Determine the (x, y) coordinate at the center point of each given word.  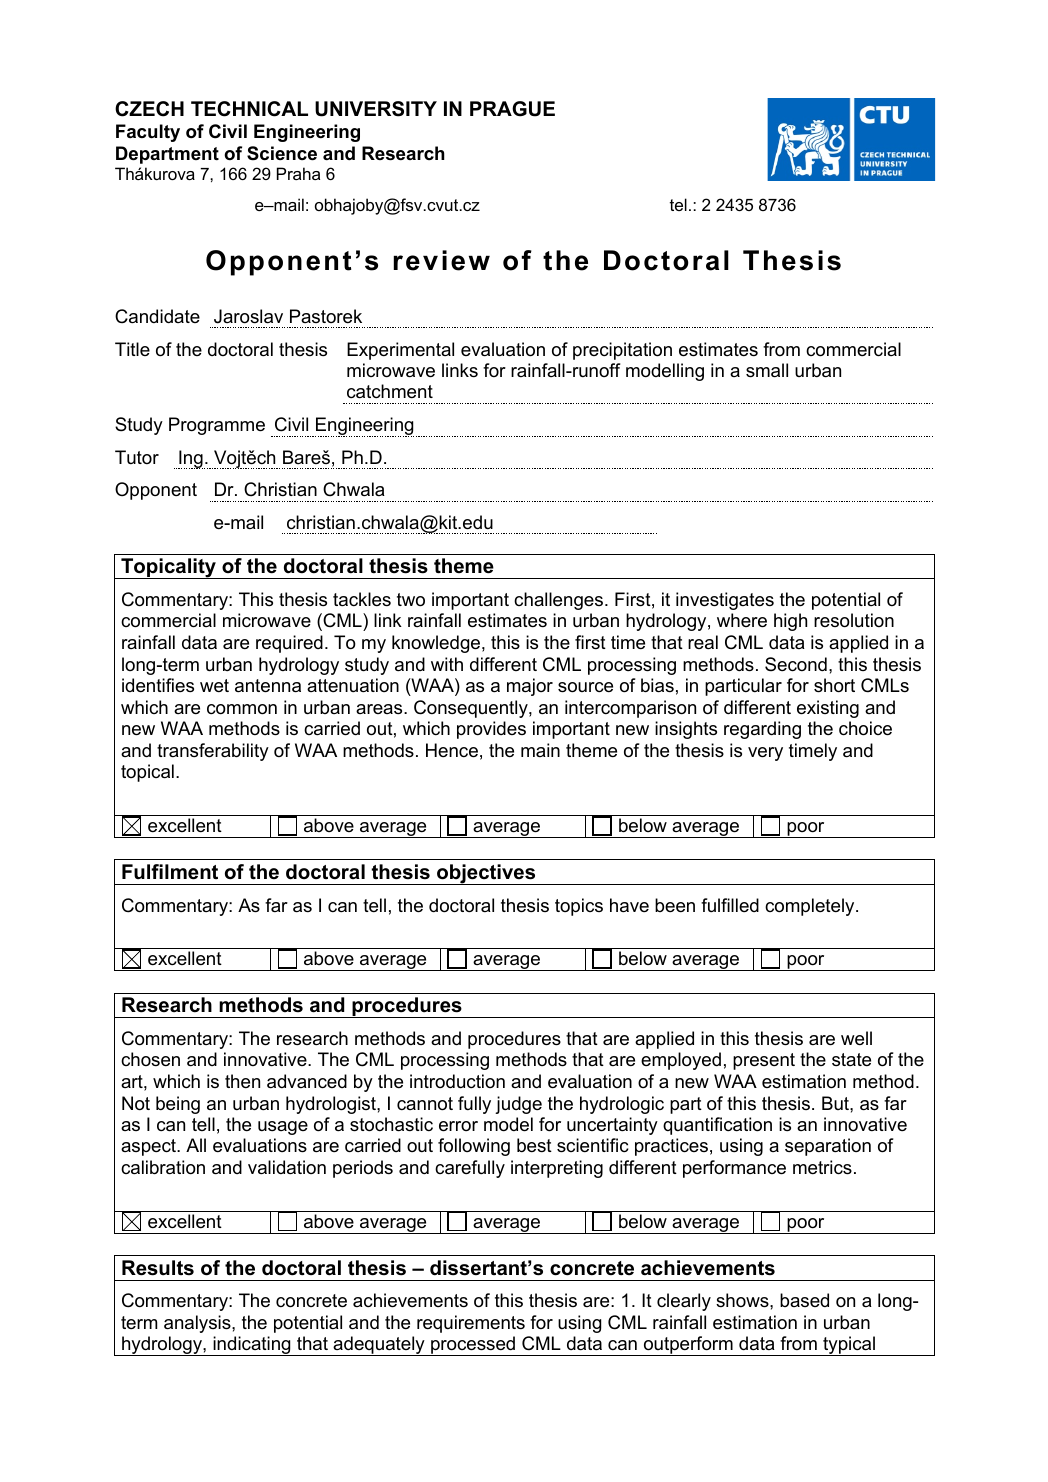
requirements (471, 1324)
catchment (390, 391)
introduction (457, 1081)
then (242, 1081)
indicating (252, 1346)
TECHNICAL (249, 109)
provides (491, 730)
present (764, 1061)
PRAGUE (512, 109)
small (767, 370)
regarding (762, 730)
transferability (213, 752)
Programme (217, 426)
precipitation (622, 351)
